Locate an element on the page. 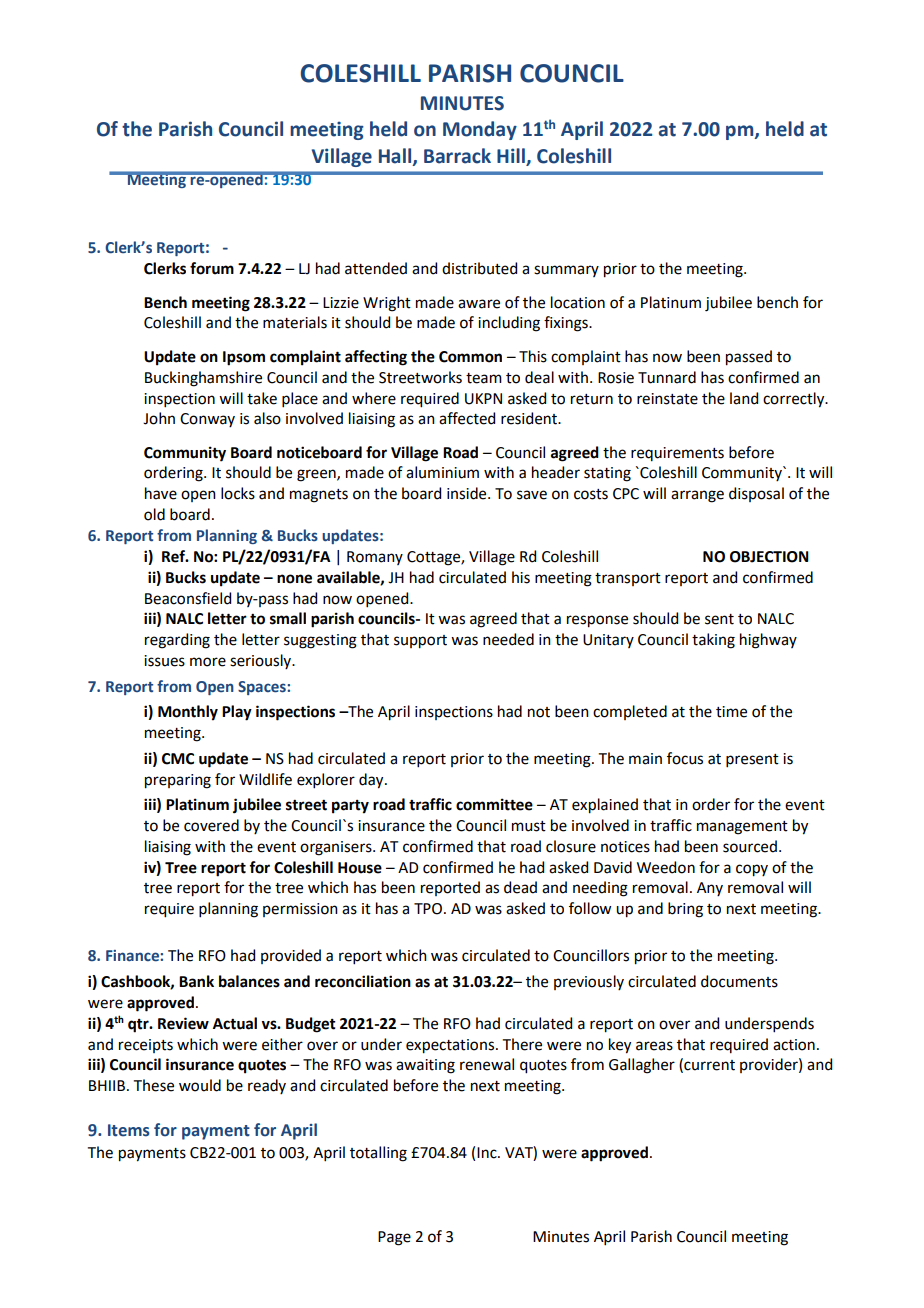  Items is located at coordinates (129, 1130).
